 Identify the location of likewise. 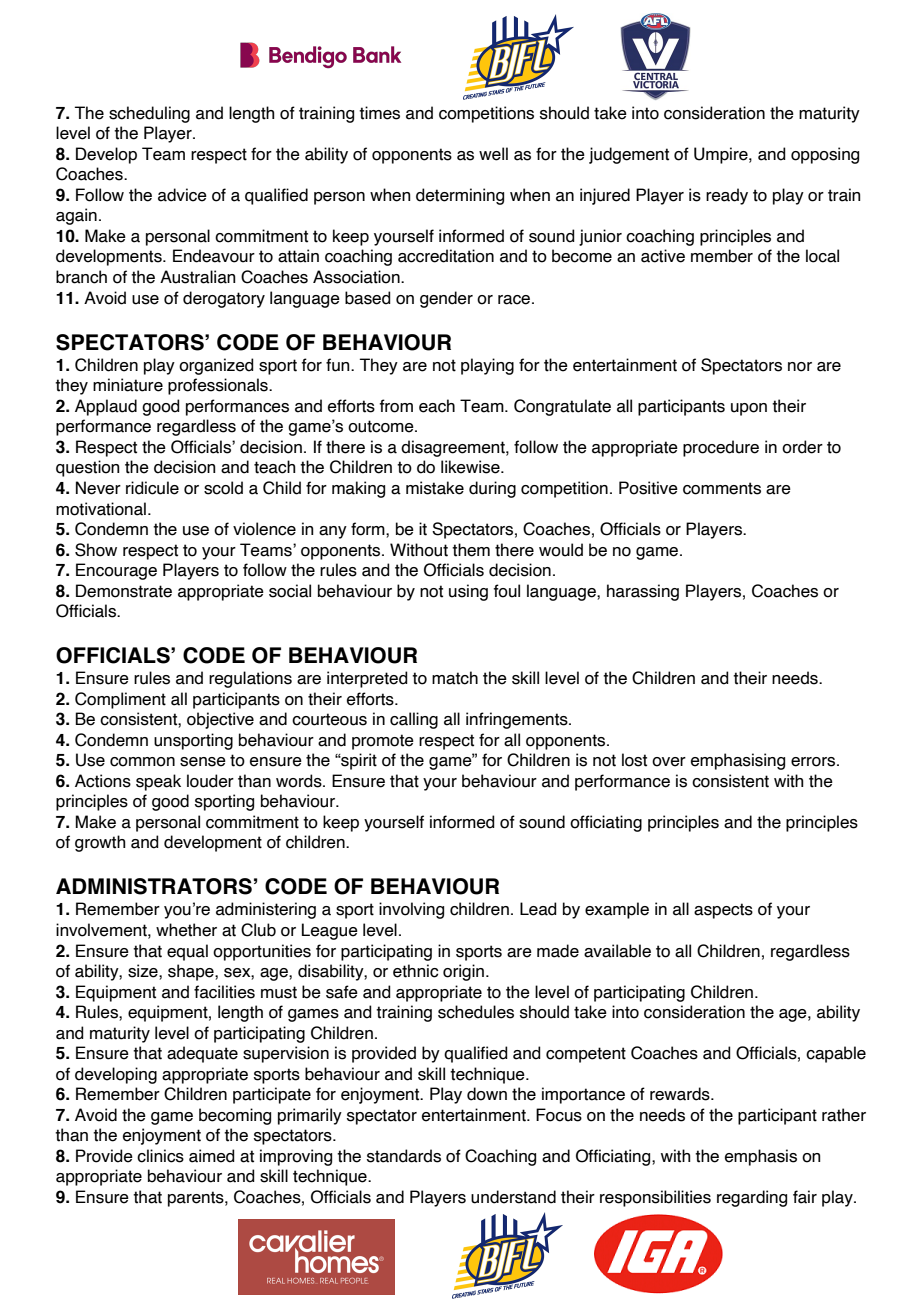
(471, 467).
